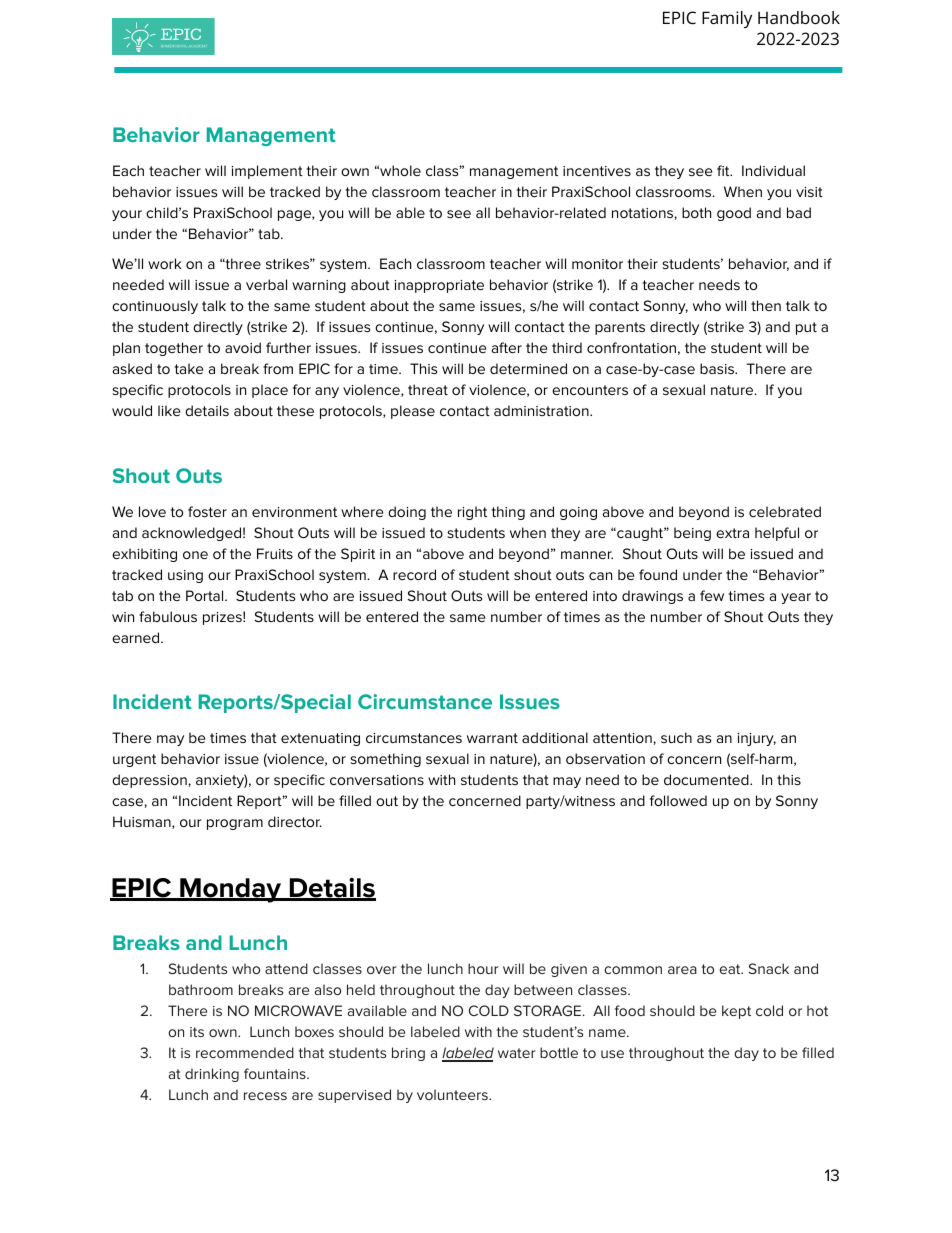 Image resolution: width=952 pixels, height=1233 pixels. Describe the element at coordinates (736, 1012) in the image. I see `kept` at that location.
